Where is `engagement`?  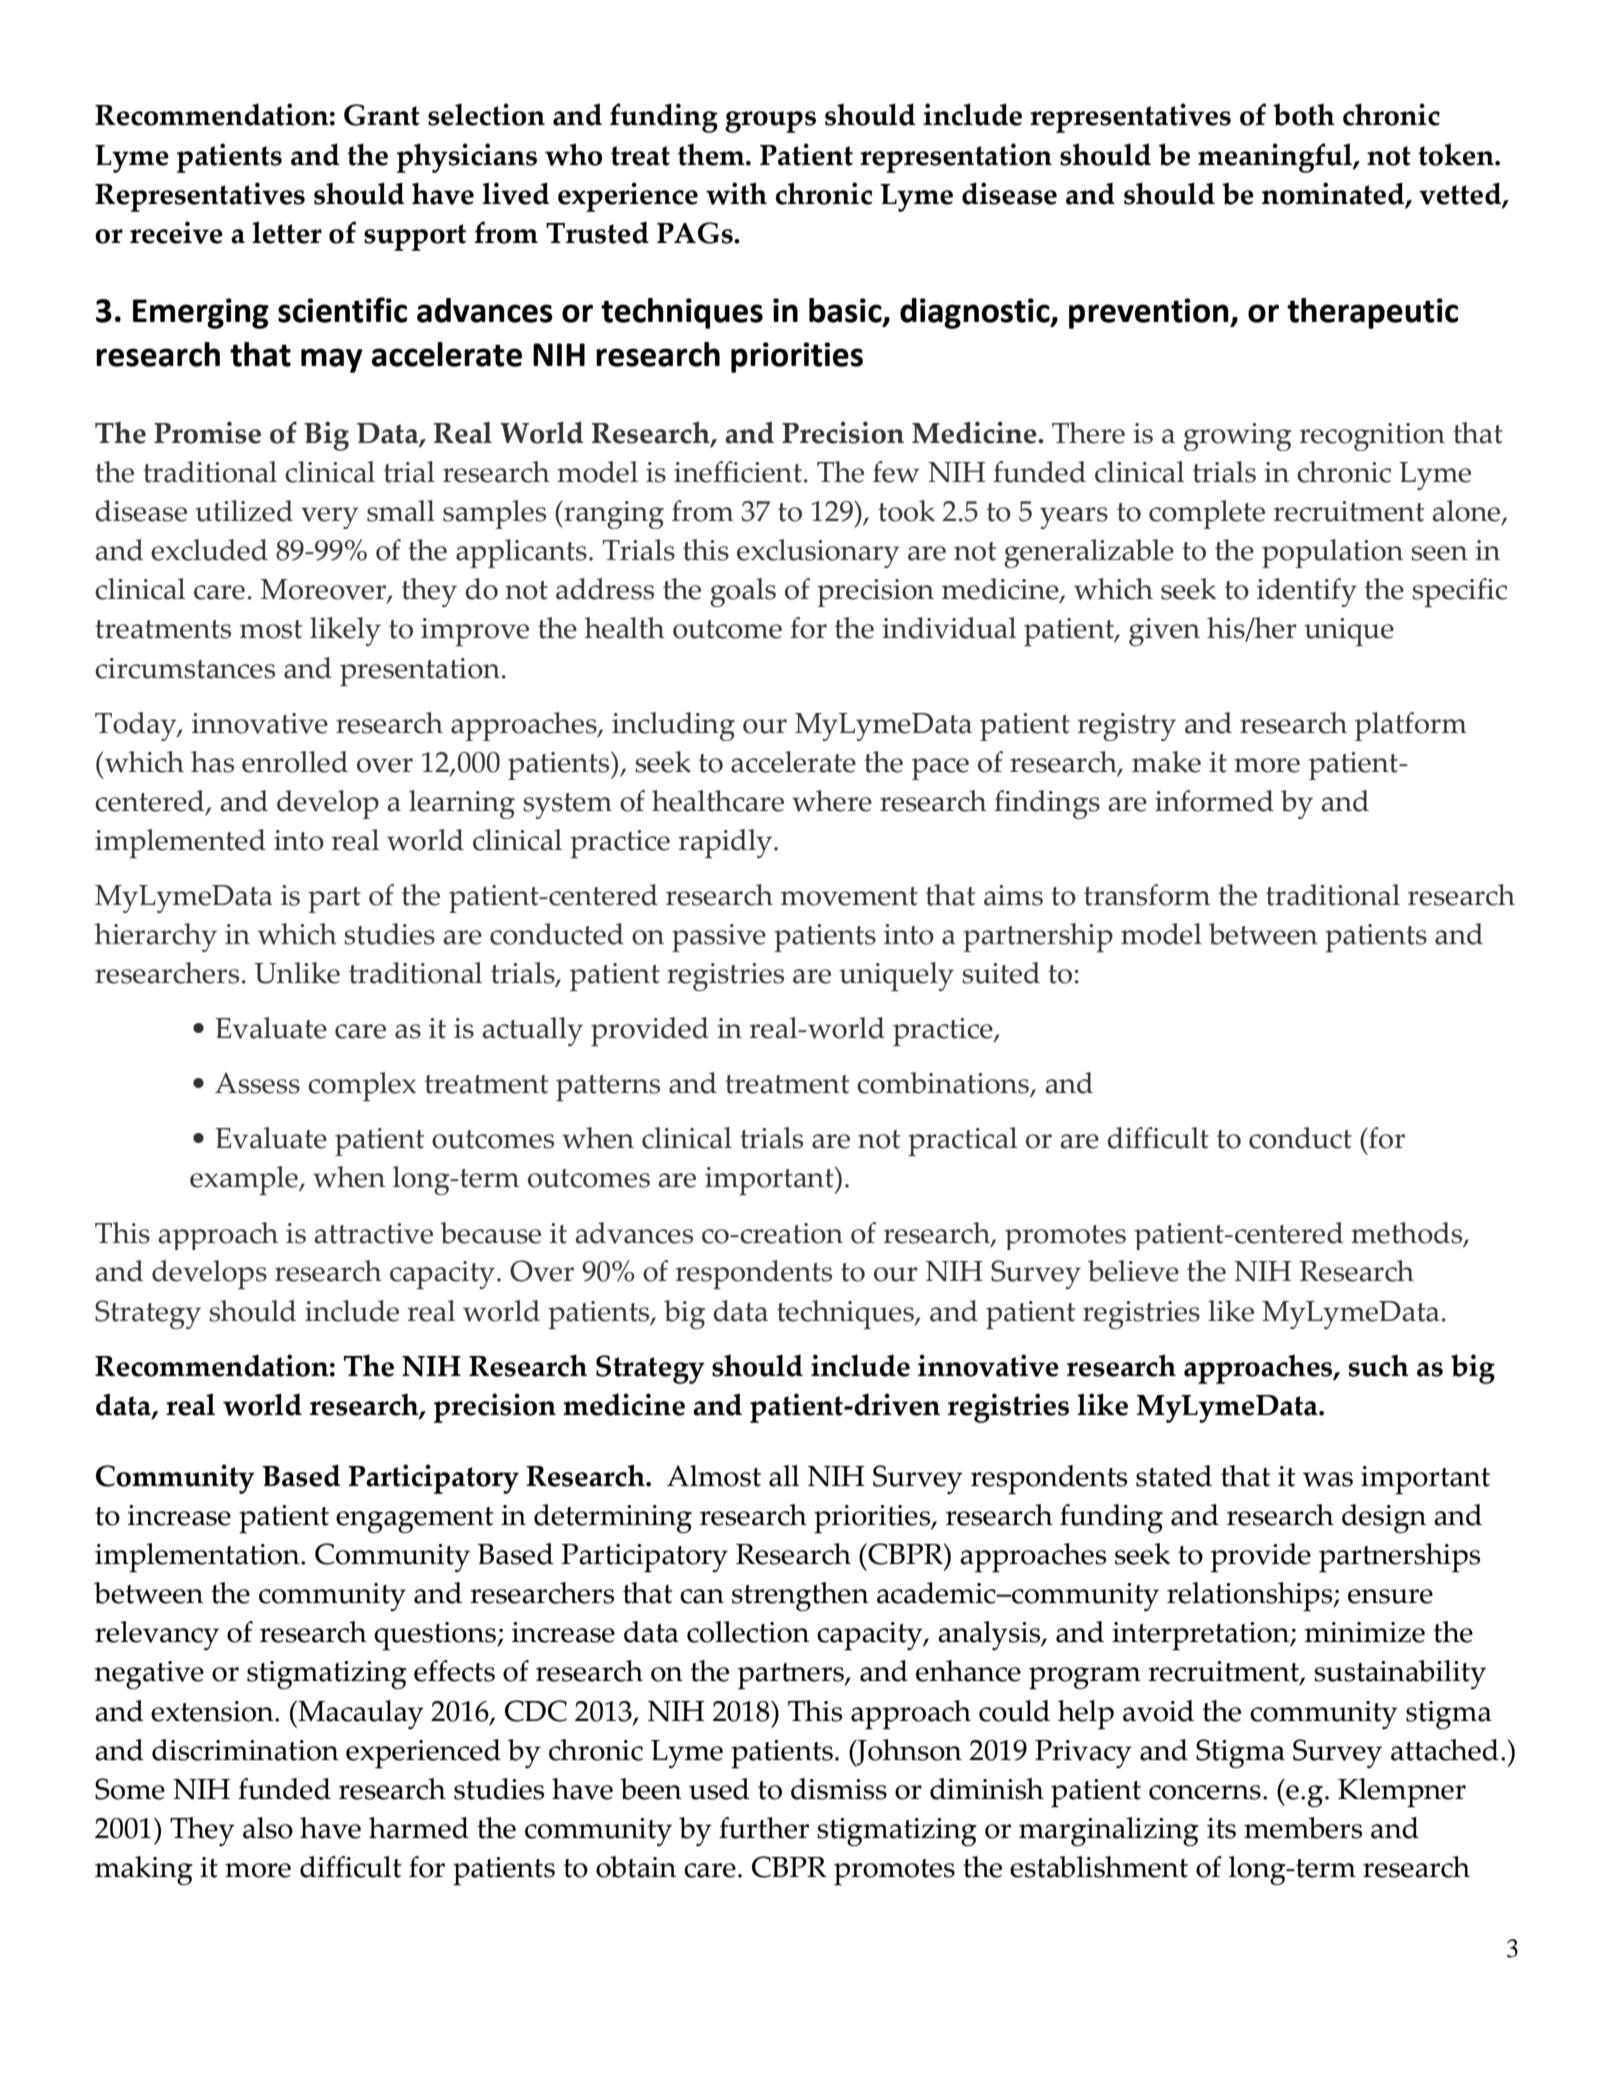
engagement is located at coordinates (415, 1520).
